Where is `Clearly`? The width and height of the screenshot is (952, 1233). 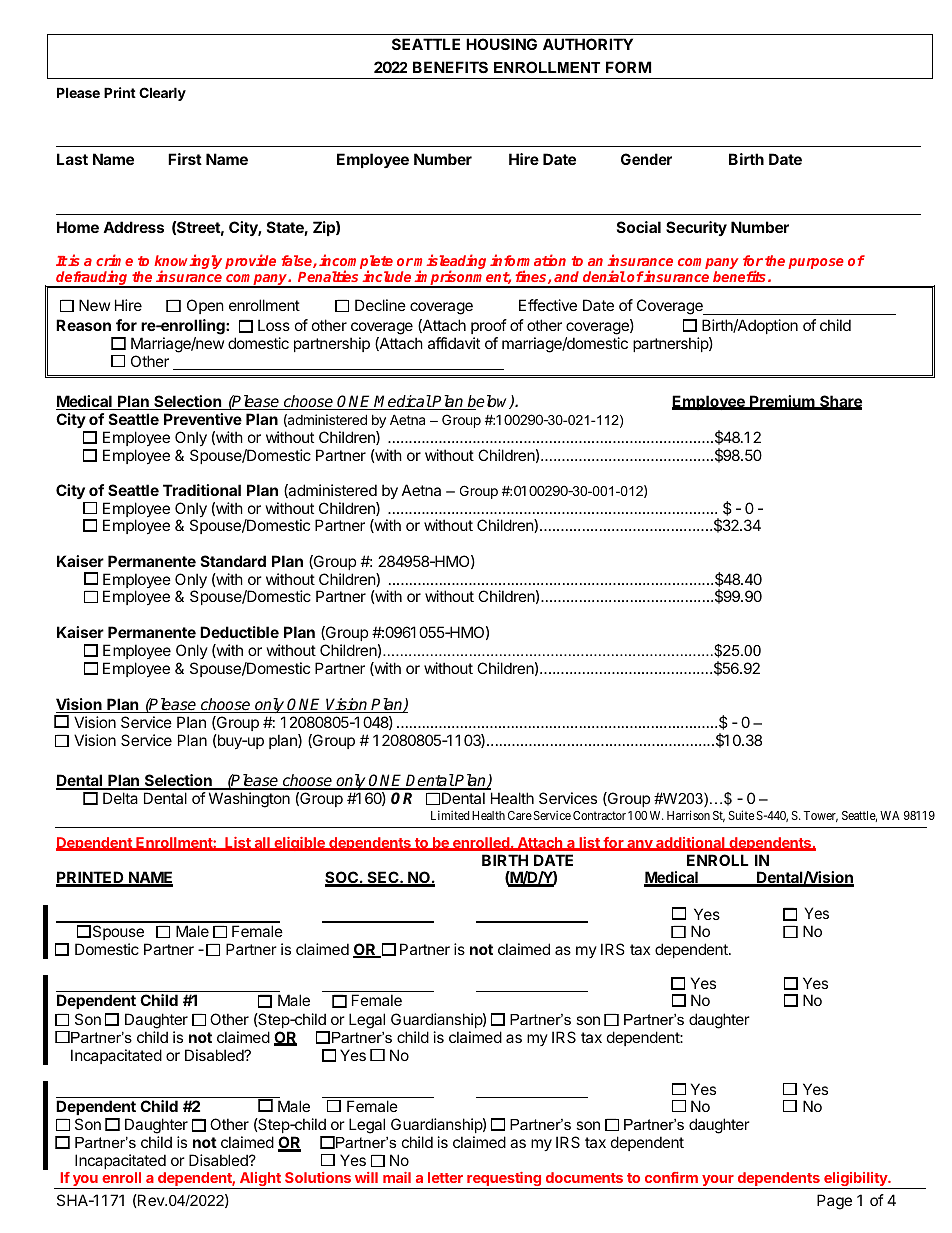
Clearly is located at coordinates (162, 94).
